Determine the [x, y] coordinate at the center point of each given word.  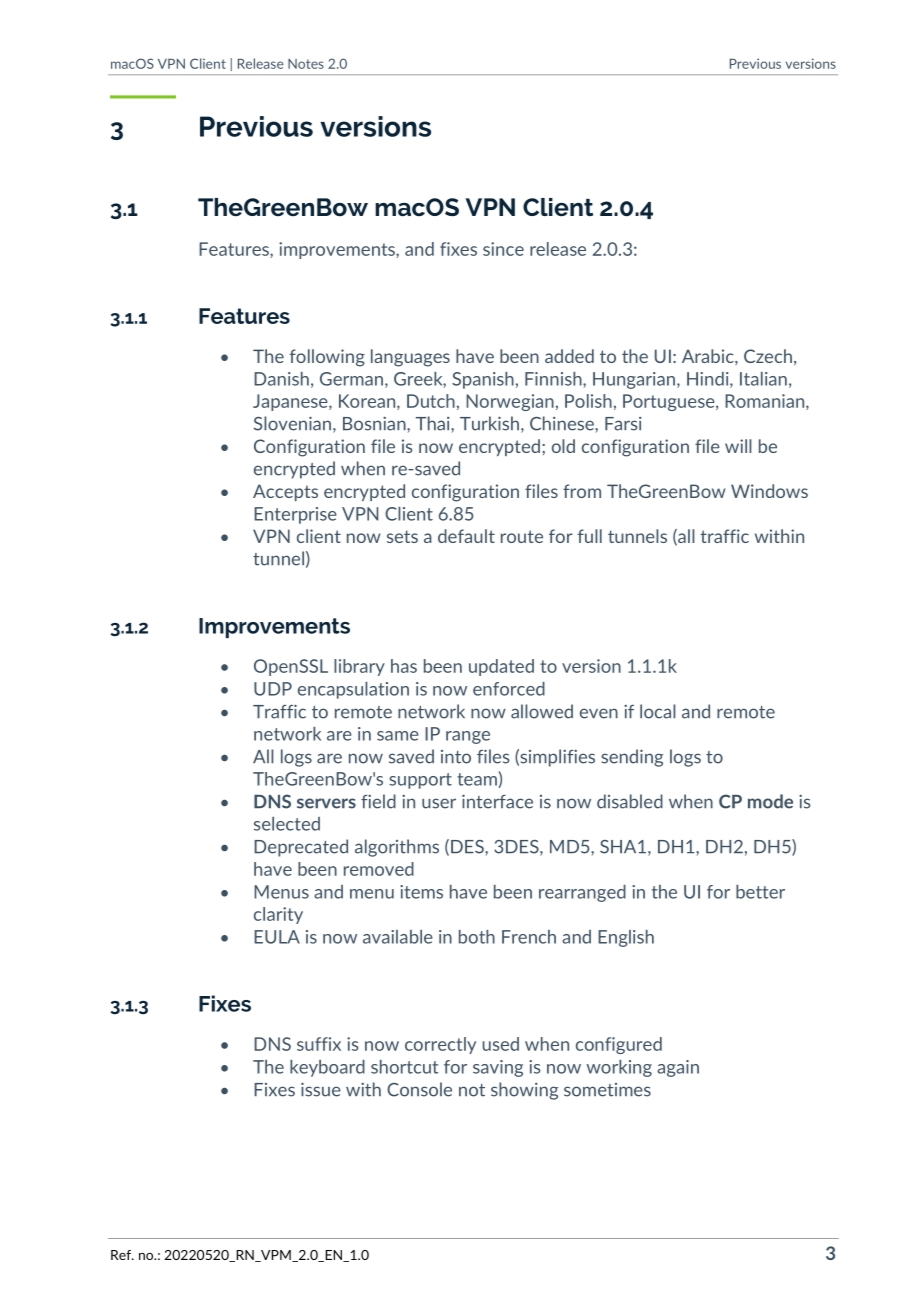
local [658, 711]
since [503, 249]
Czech [768, 356]
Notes [306, 64]
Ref [122, 1255]
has [404, 666]
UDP [273, 689]
